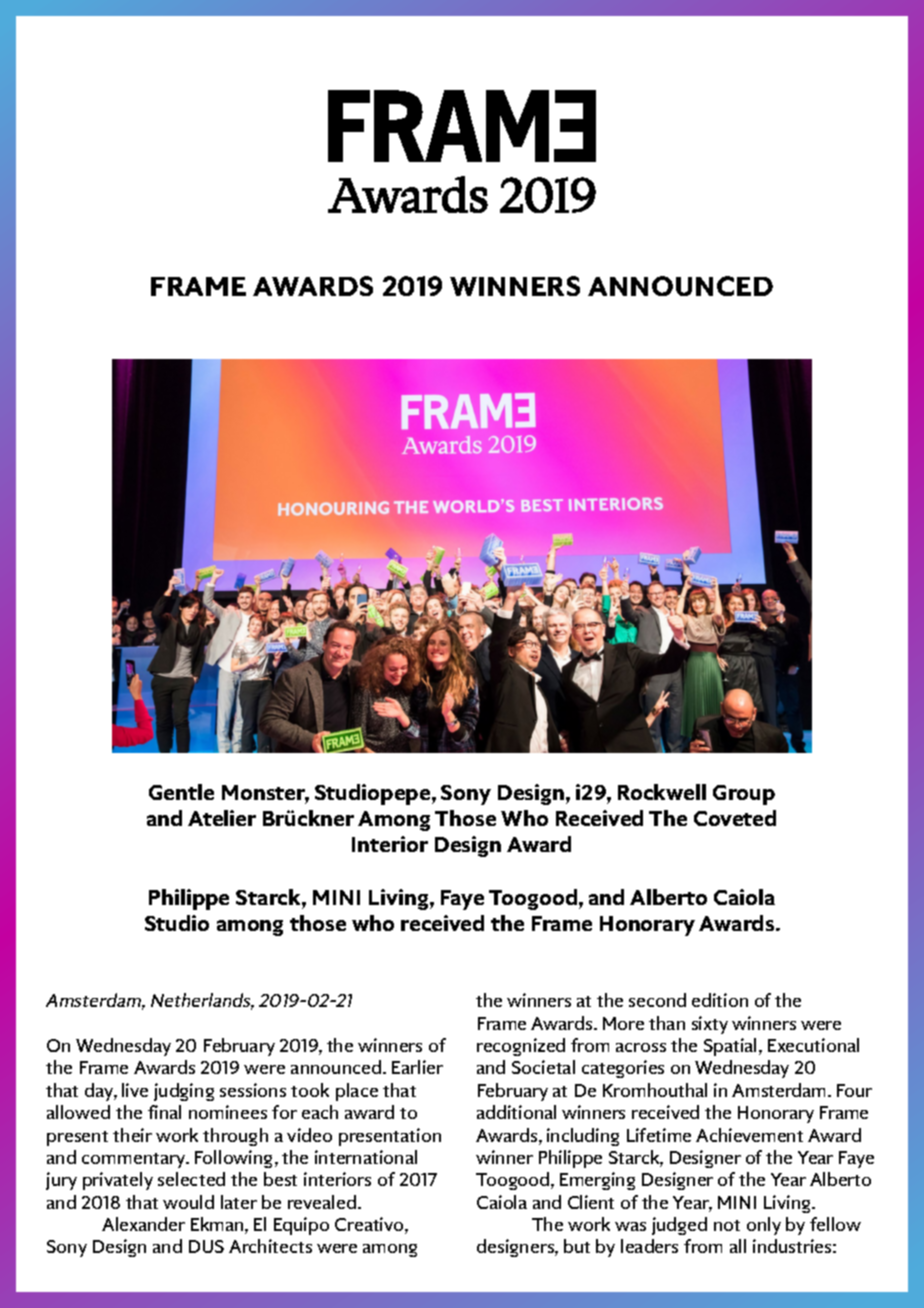  Describe the element at coordinates (222, 818) in the page. I see `Atelier` at that location.
